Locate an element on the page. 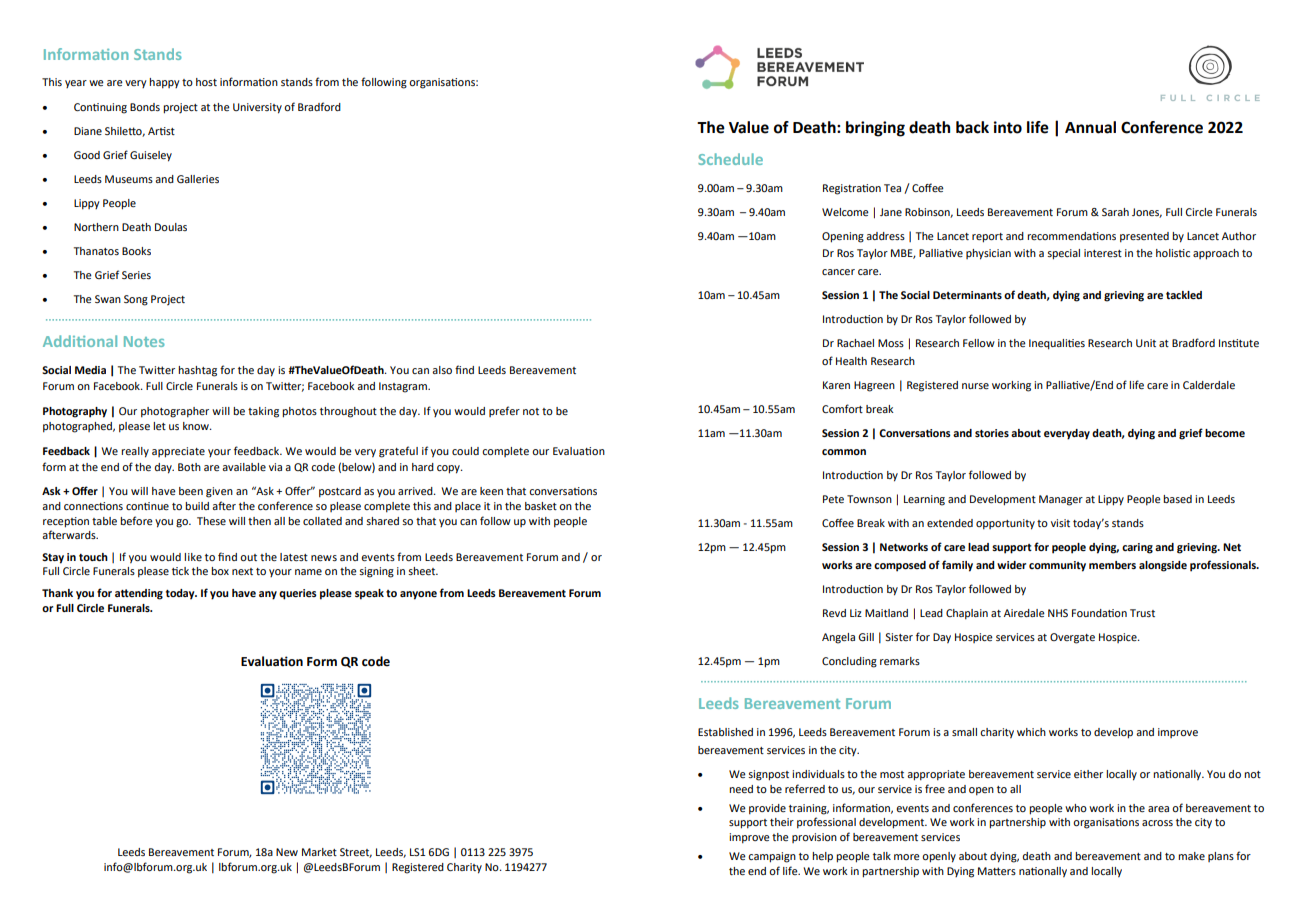 The width and height of the page is (1308, 924). Both is located at coordinates (189, 467).
